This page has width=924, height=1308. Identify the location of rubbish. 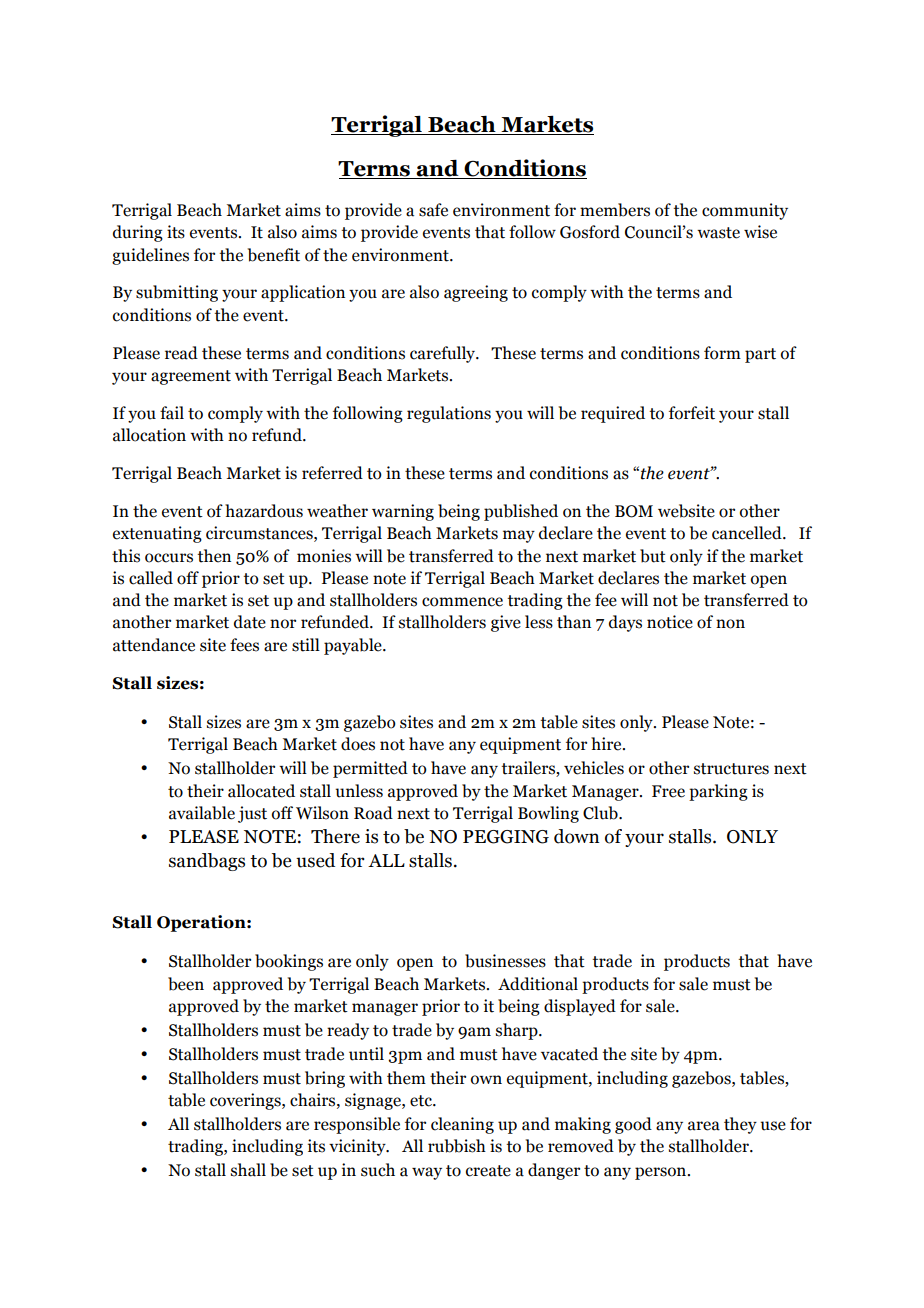
(457, 1146).
